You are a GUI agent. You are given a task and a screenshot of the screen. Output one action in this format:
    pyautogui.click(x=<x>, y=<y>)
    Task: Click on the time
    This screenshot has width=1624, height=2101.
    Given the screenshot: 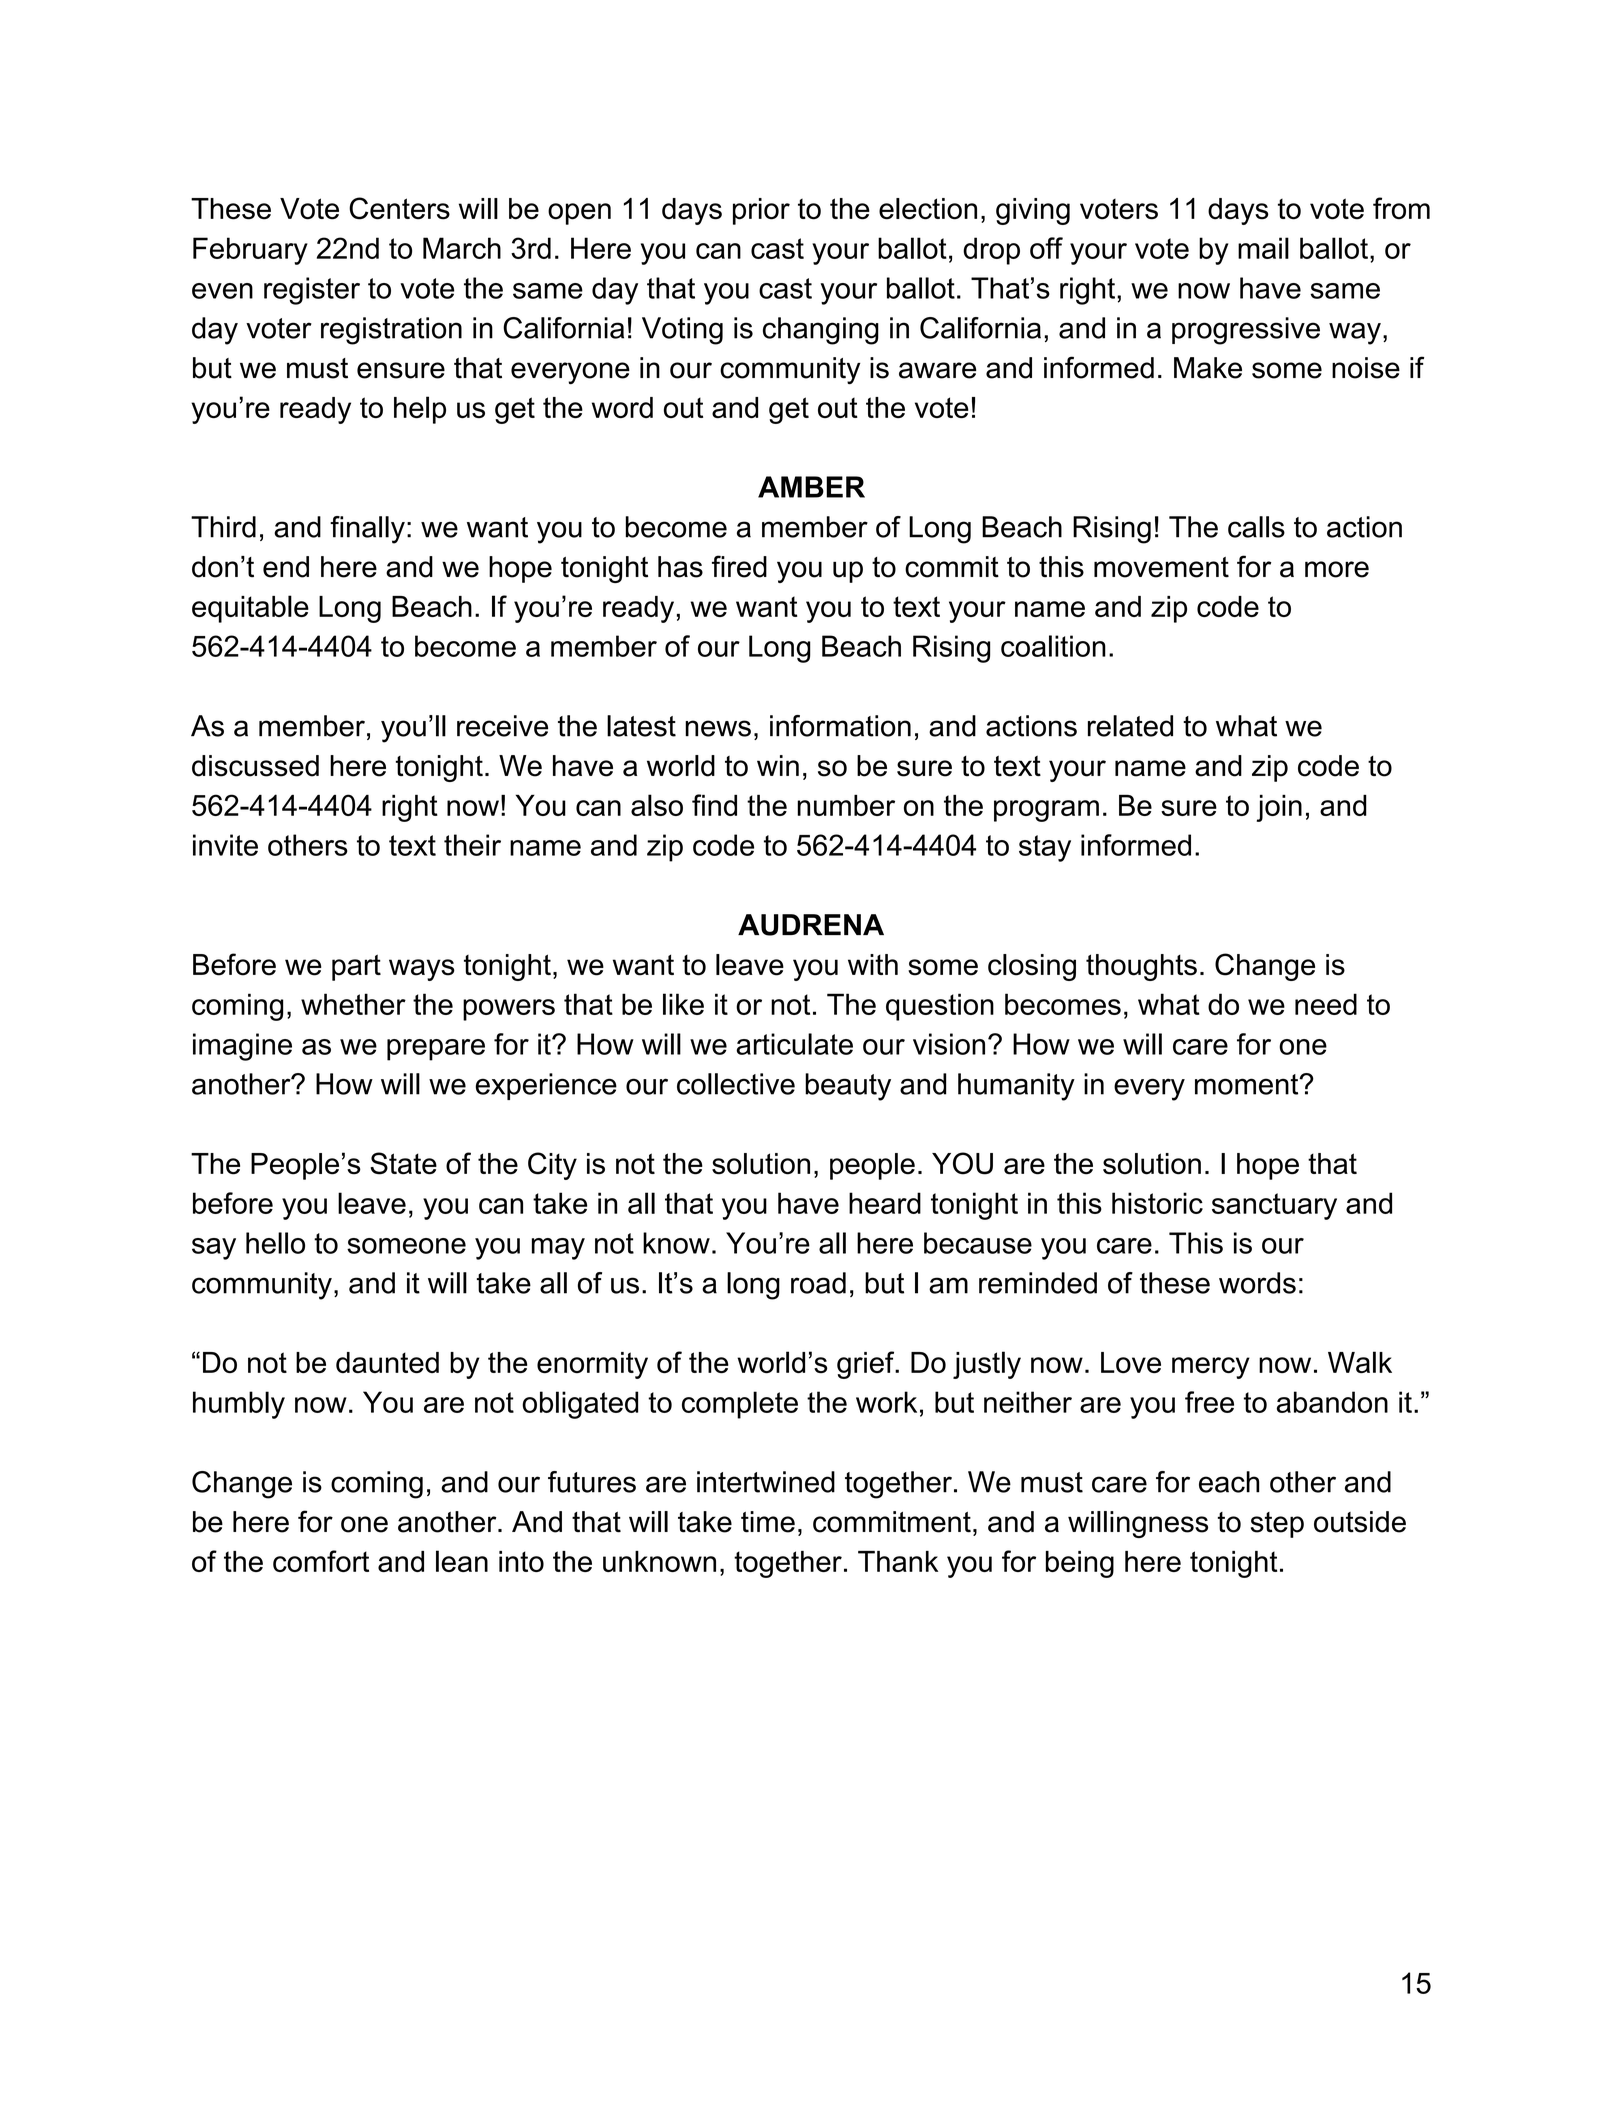 What is the action you would take?
    pyautogui.click(x=768, y=1522)
